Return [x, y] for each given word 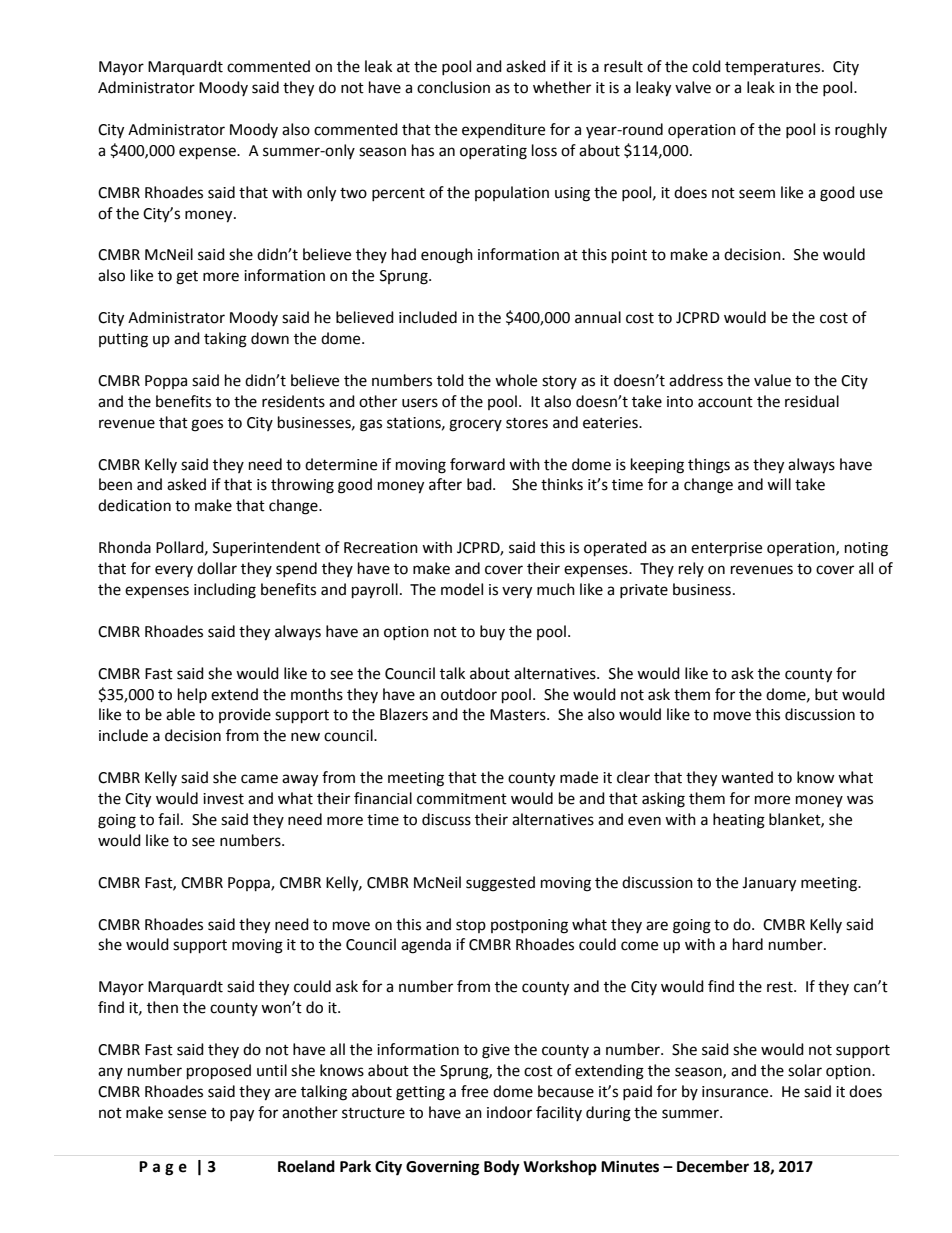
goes [207, 425]
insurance [736, 1092]
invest [223, 799]
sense [187, 1114]
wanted [747, 777]
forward [477, 464]
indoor [509, 1112]
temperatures [774, 68]
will [779, 484]
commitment [462, 799]
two [353, 193]
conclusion [453, 87]
